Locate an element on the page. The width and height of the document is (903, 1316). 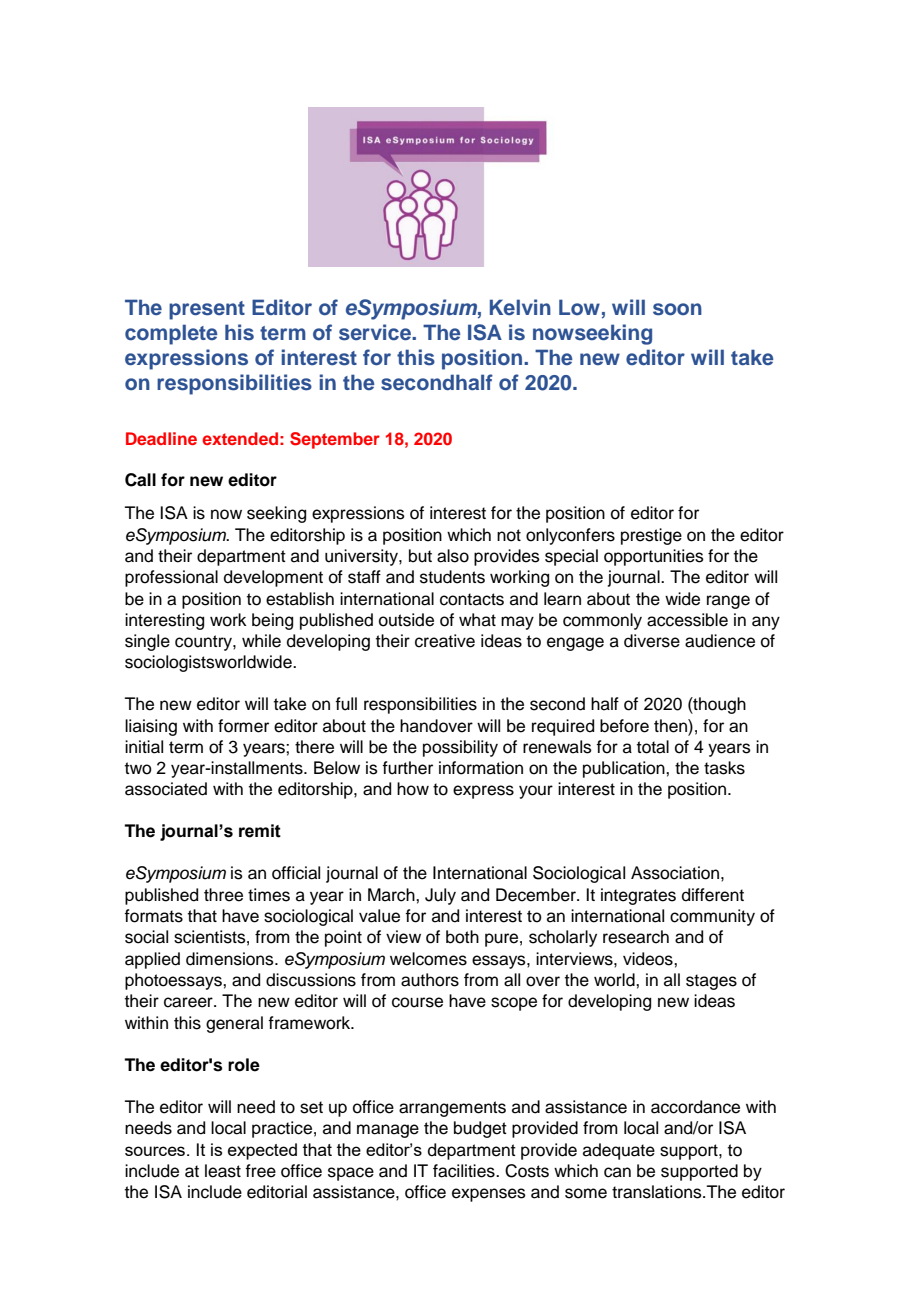
present is located at coordinates (207, 310).
